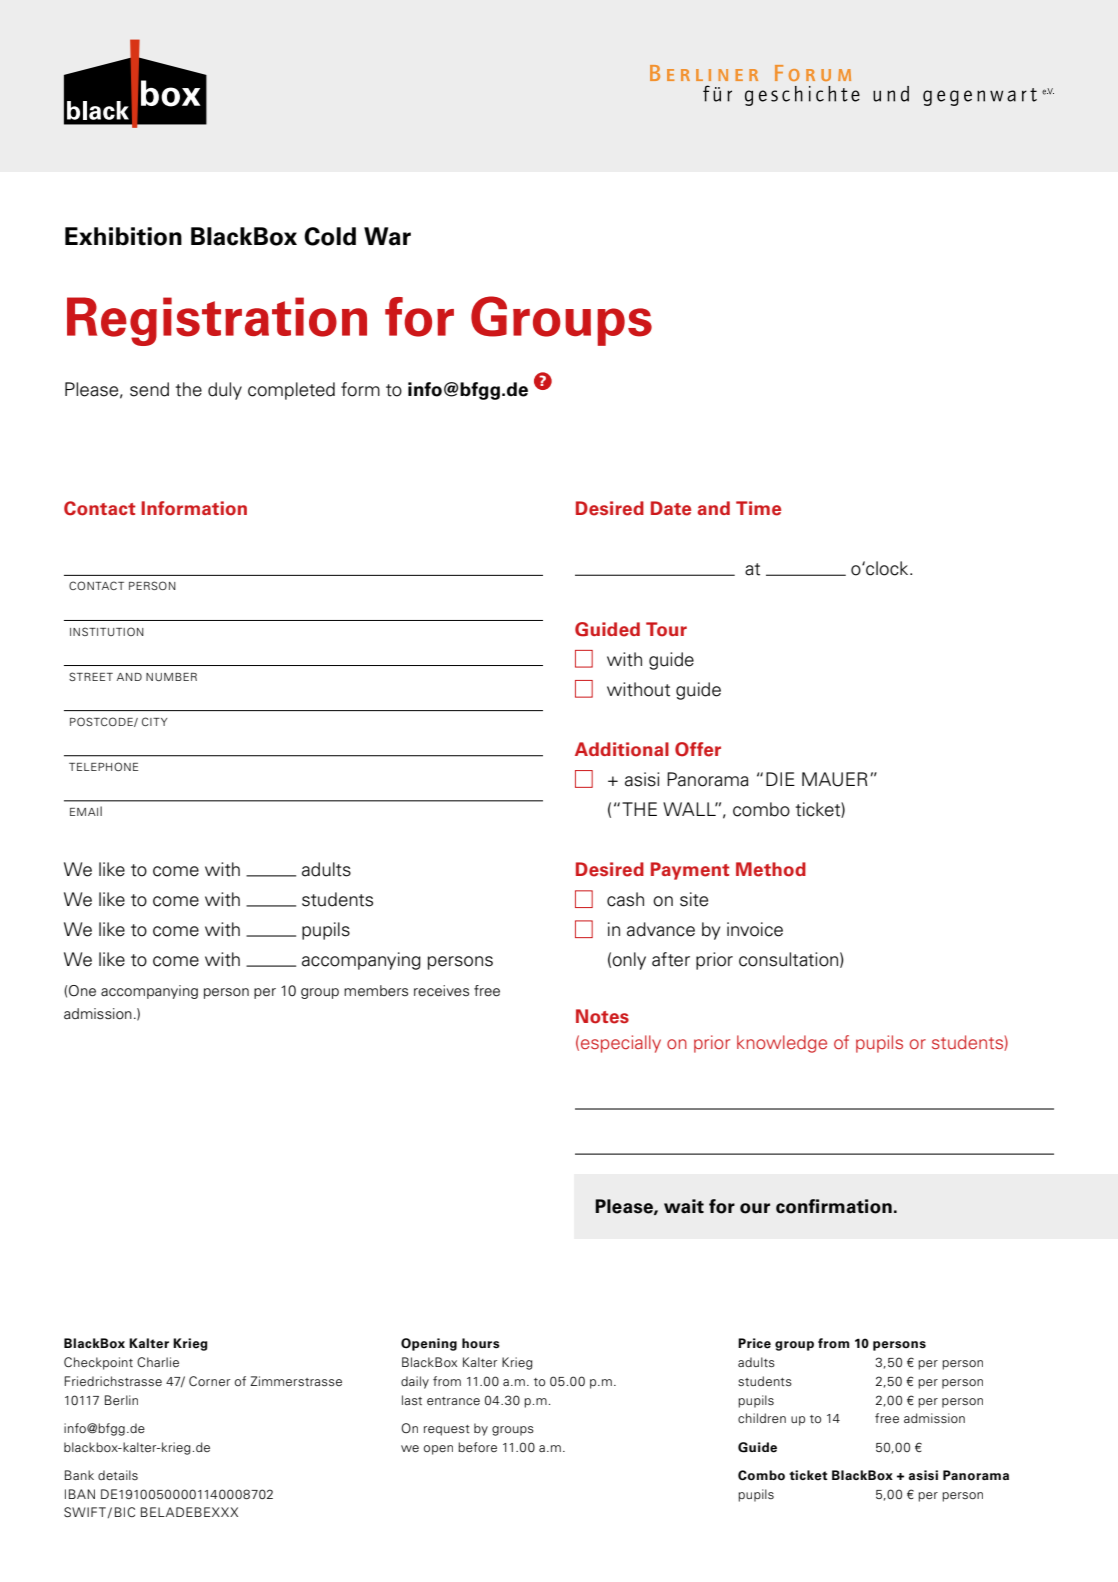 The image size is (1118, 1582). What do you see at coordinates (387, 236) in the screenshot?
I see `War` at bounding box center [387, 236].
